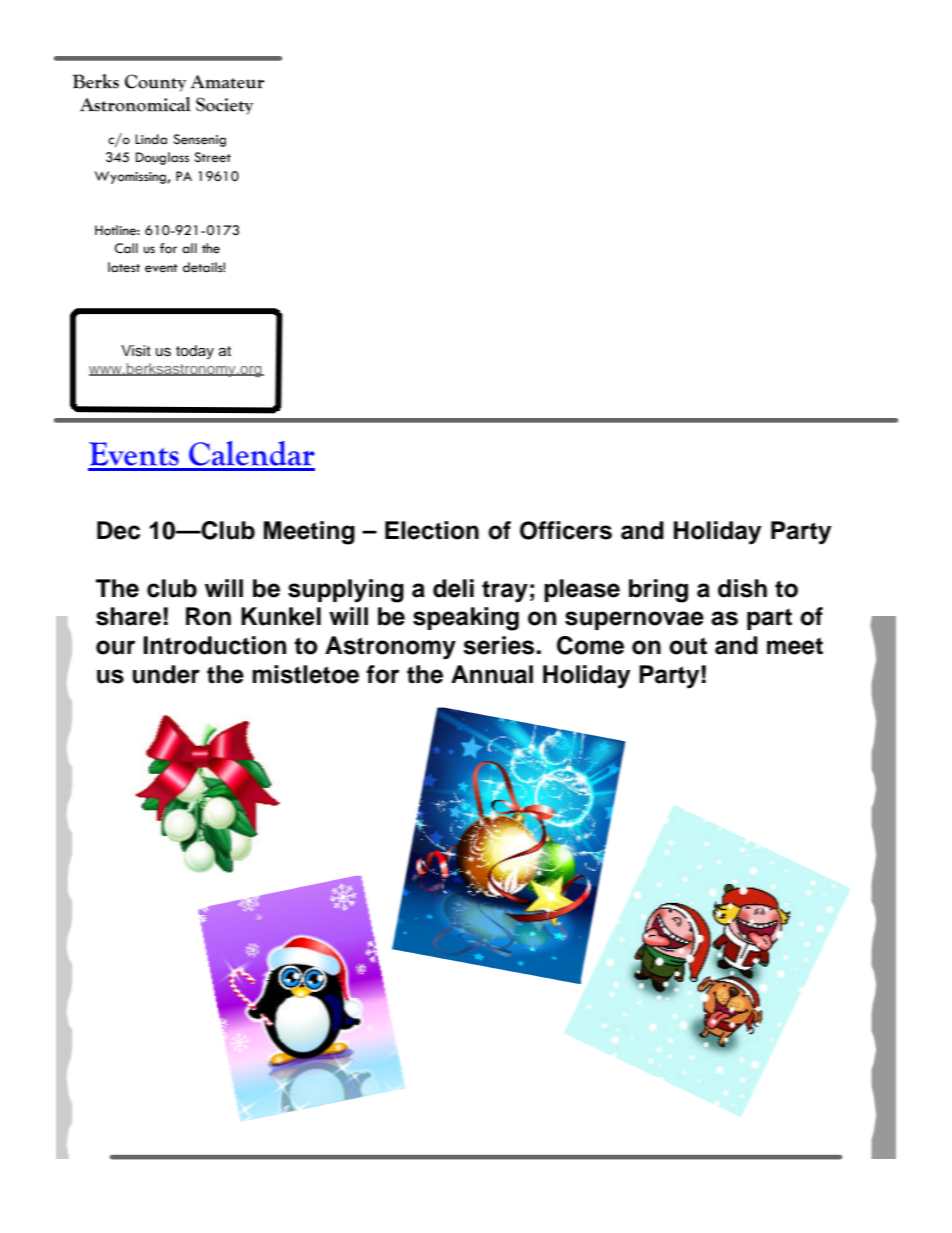  Describe the element at coordinates (195, 352) in the document. I see `today` at that location.
